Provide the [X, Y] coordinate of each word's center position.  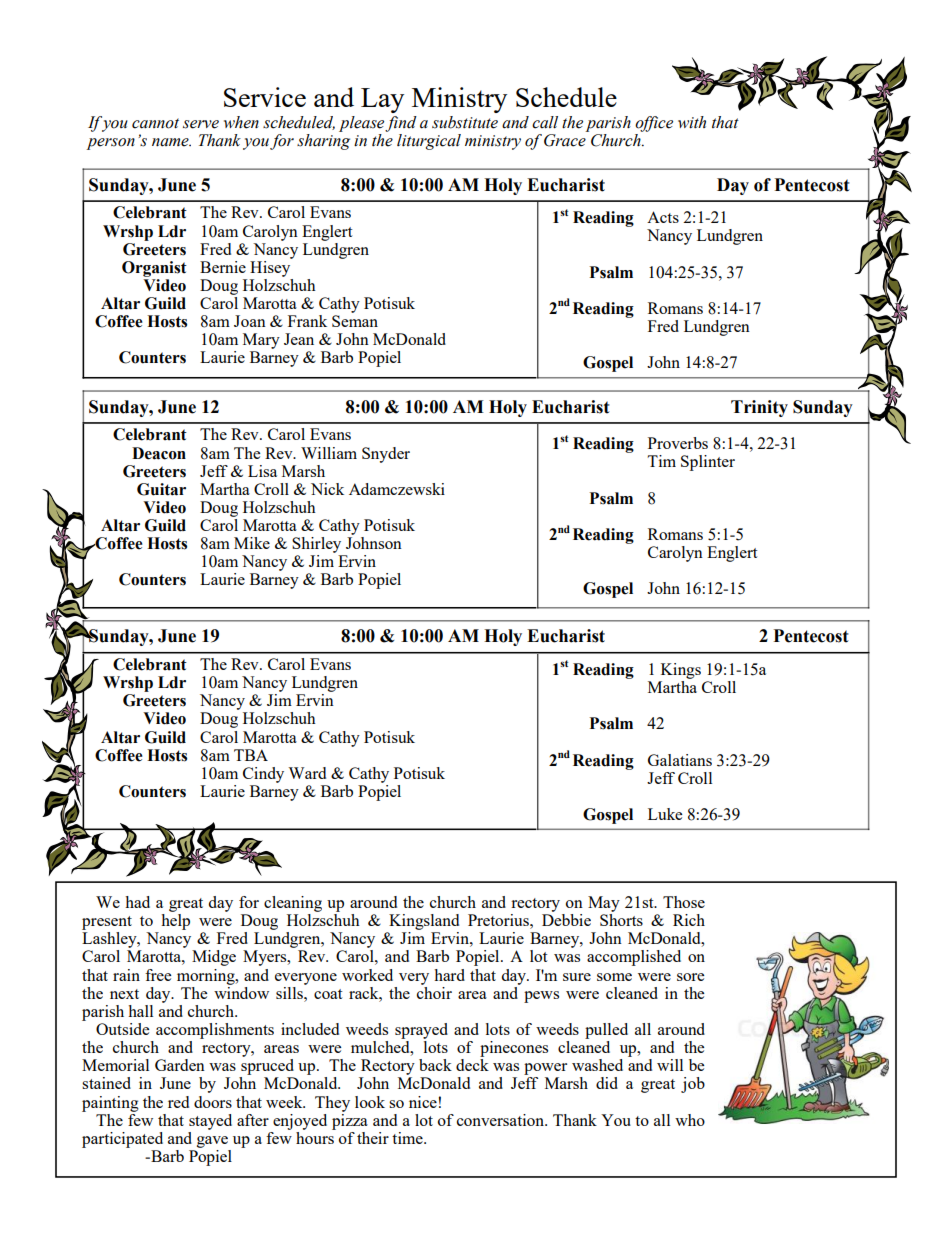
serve [201, 124]
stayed [210, 1122]
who [690, 1120]
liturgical [429, 142]
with [692, 122]
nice [423, 1102]
